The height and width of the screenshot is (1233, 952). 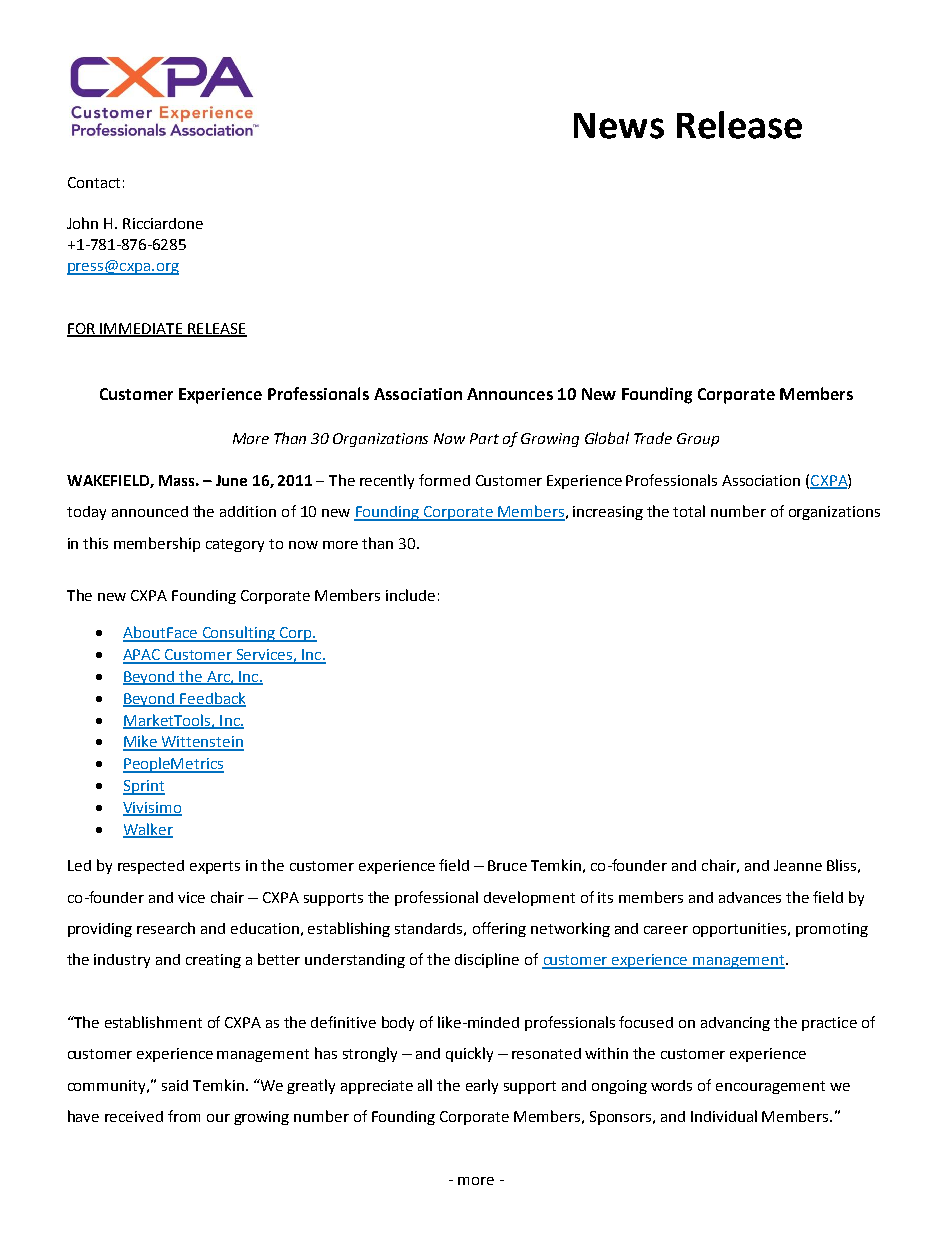 I want to click on Jeanne, so click(x=798, y=865).
